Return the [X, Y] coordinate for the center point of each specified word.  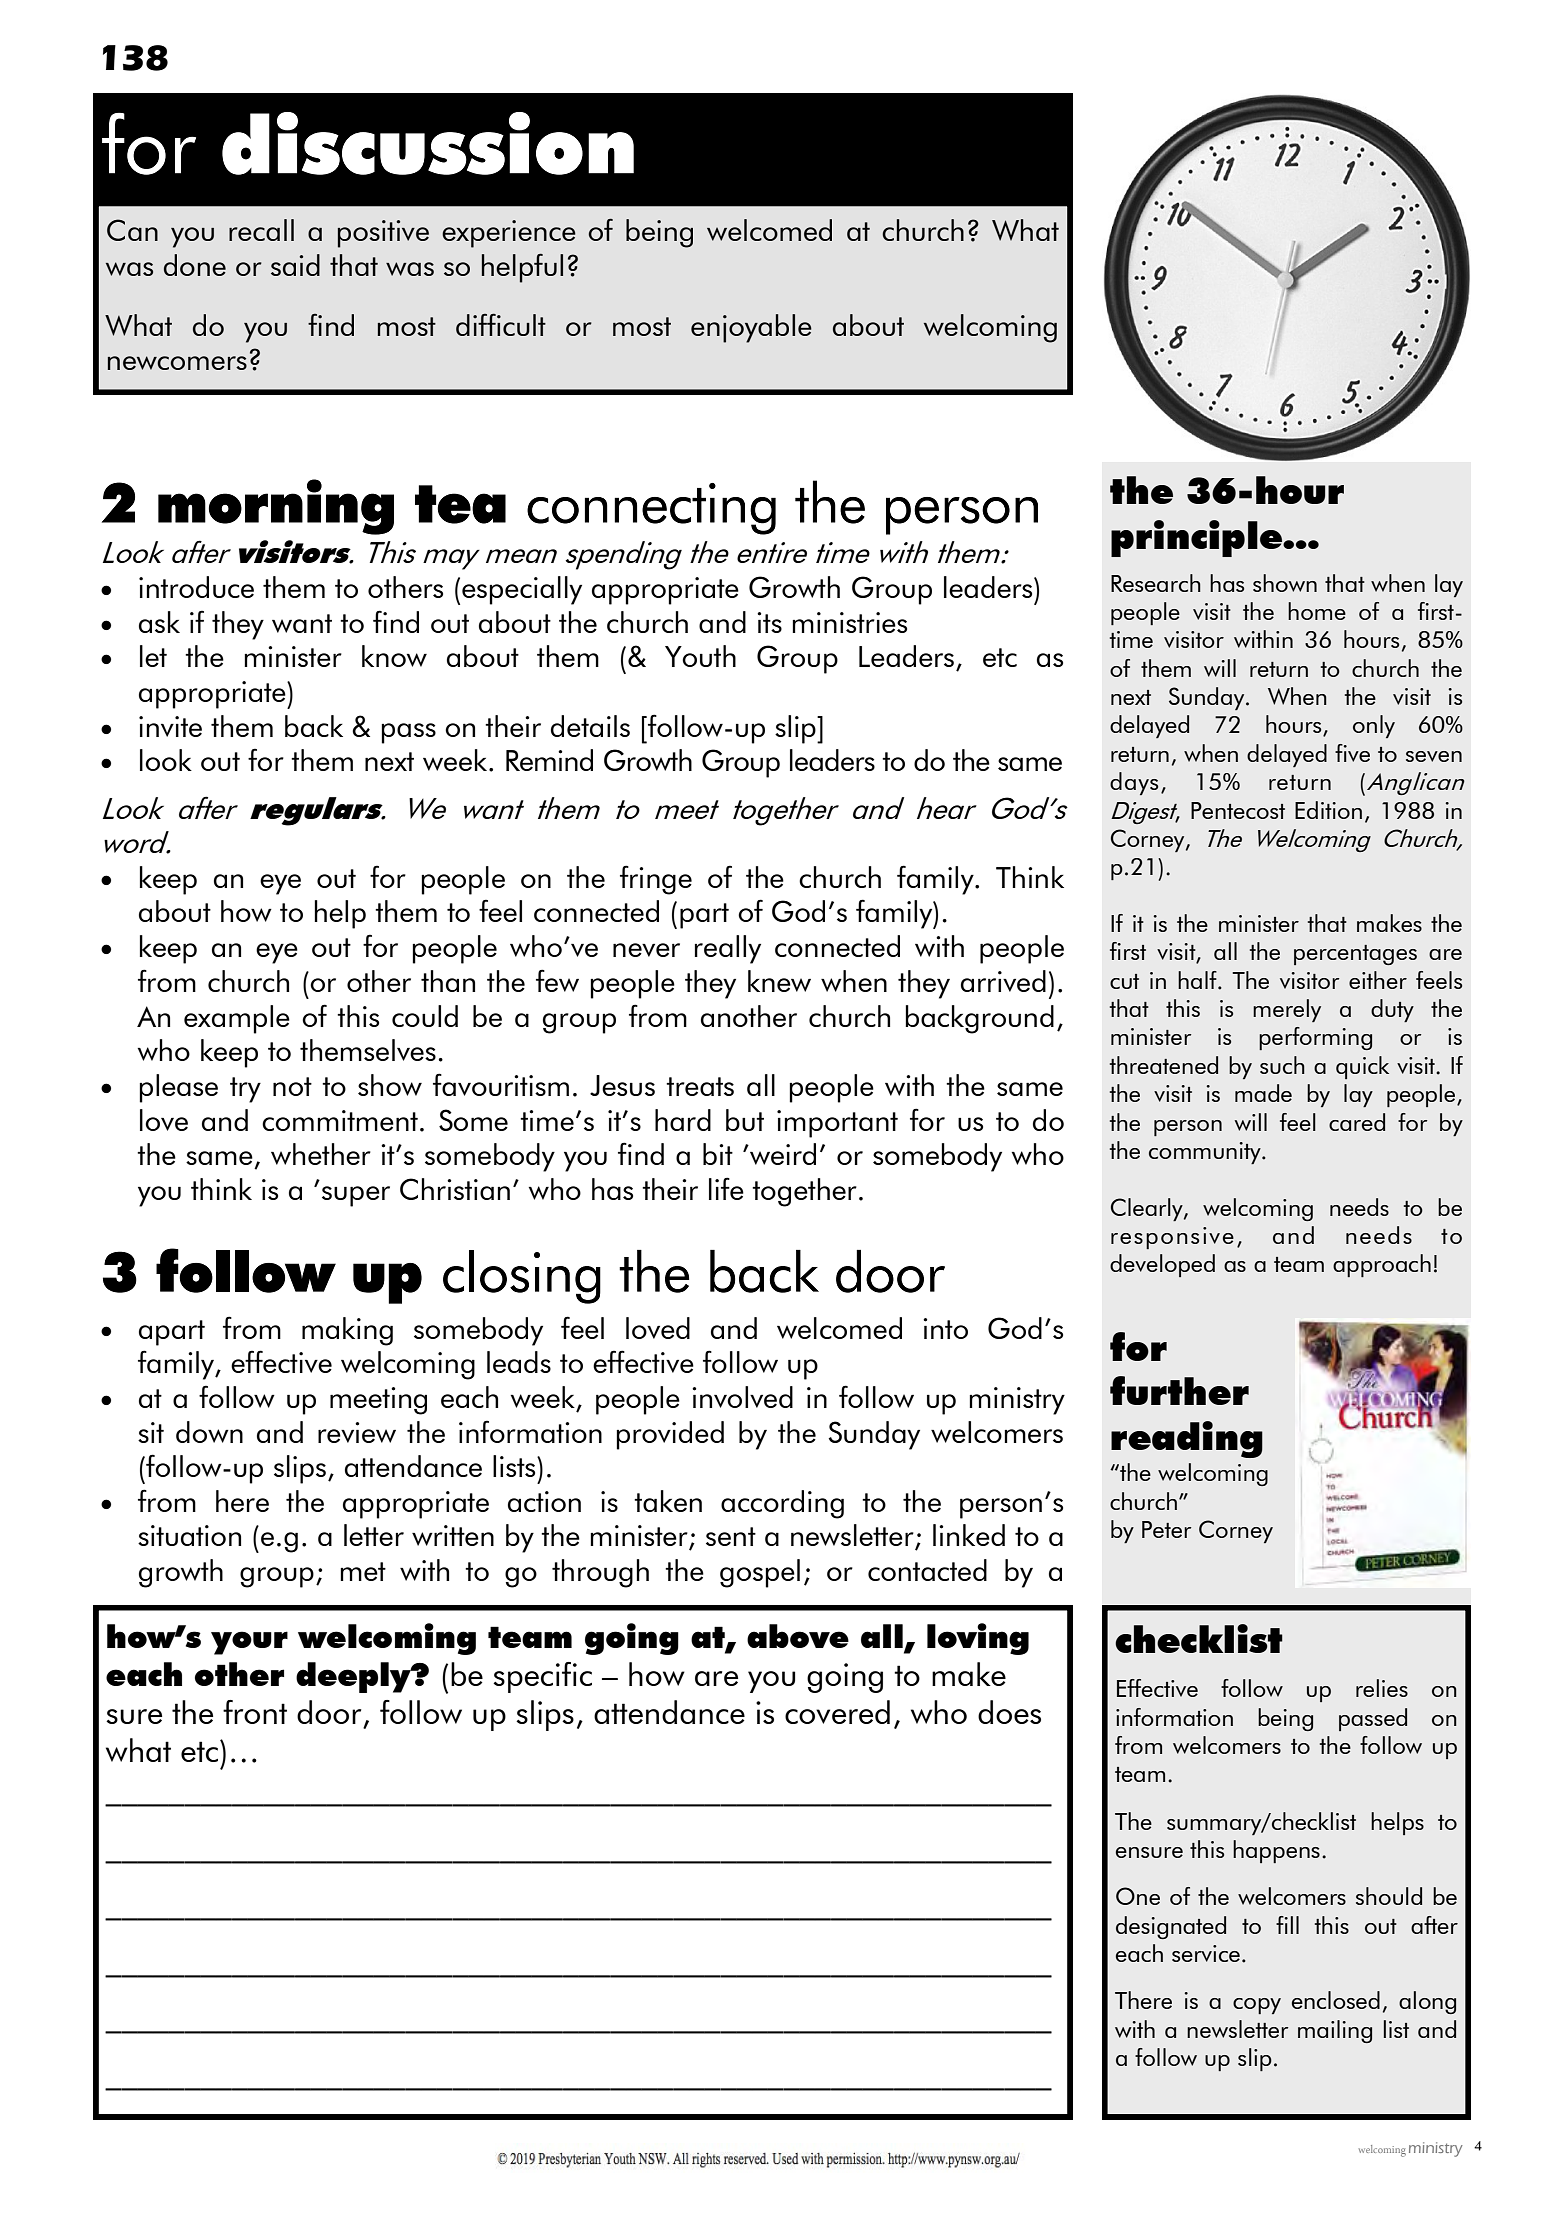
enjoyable [751, 328]
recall [261, 230]
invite [170, 726]
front [255, 1712]
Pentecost [1238, 810]
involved [742, 1397]
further [1179, 1390]
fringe [656, 880]
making [347, 1331]
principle [1198, 538]
